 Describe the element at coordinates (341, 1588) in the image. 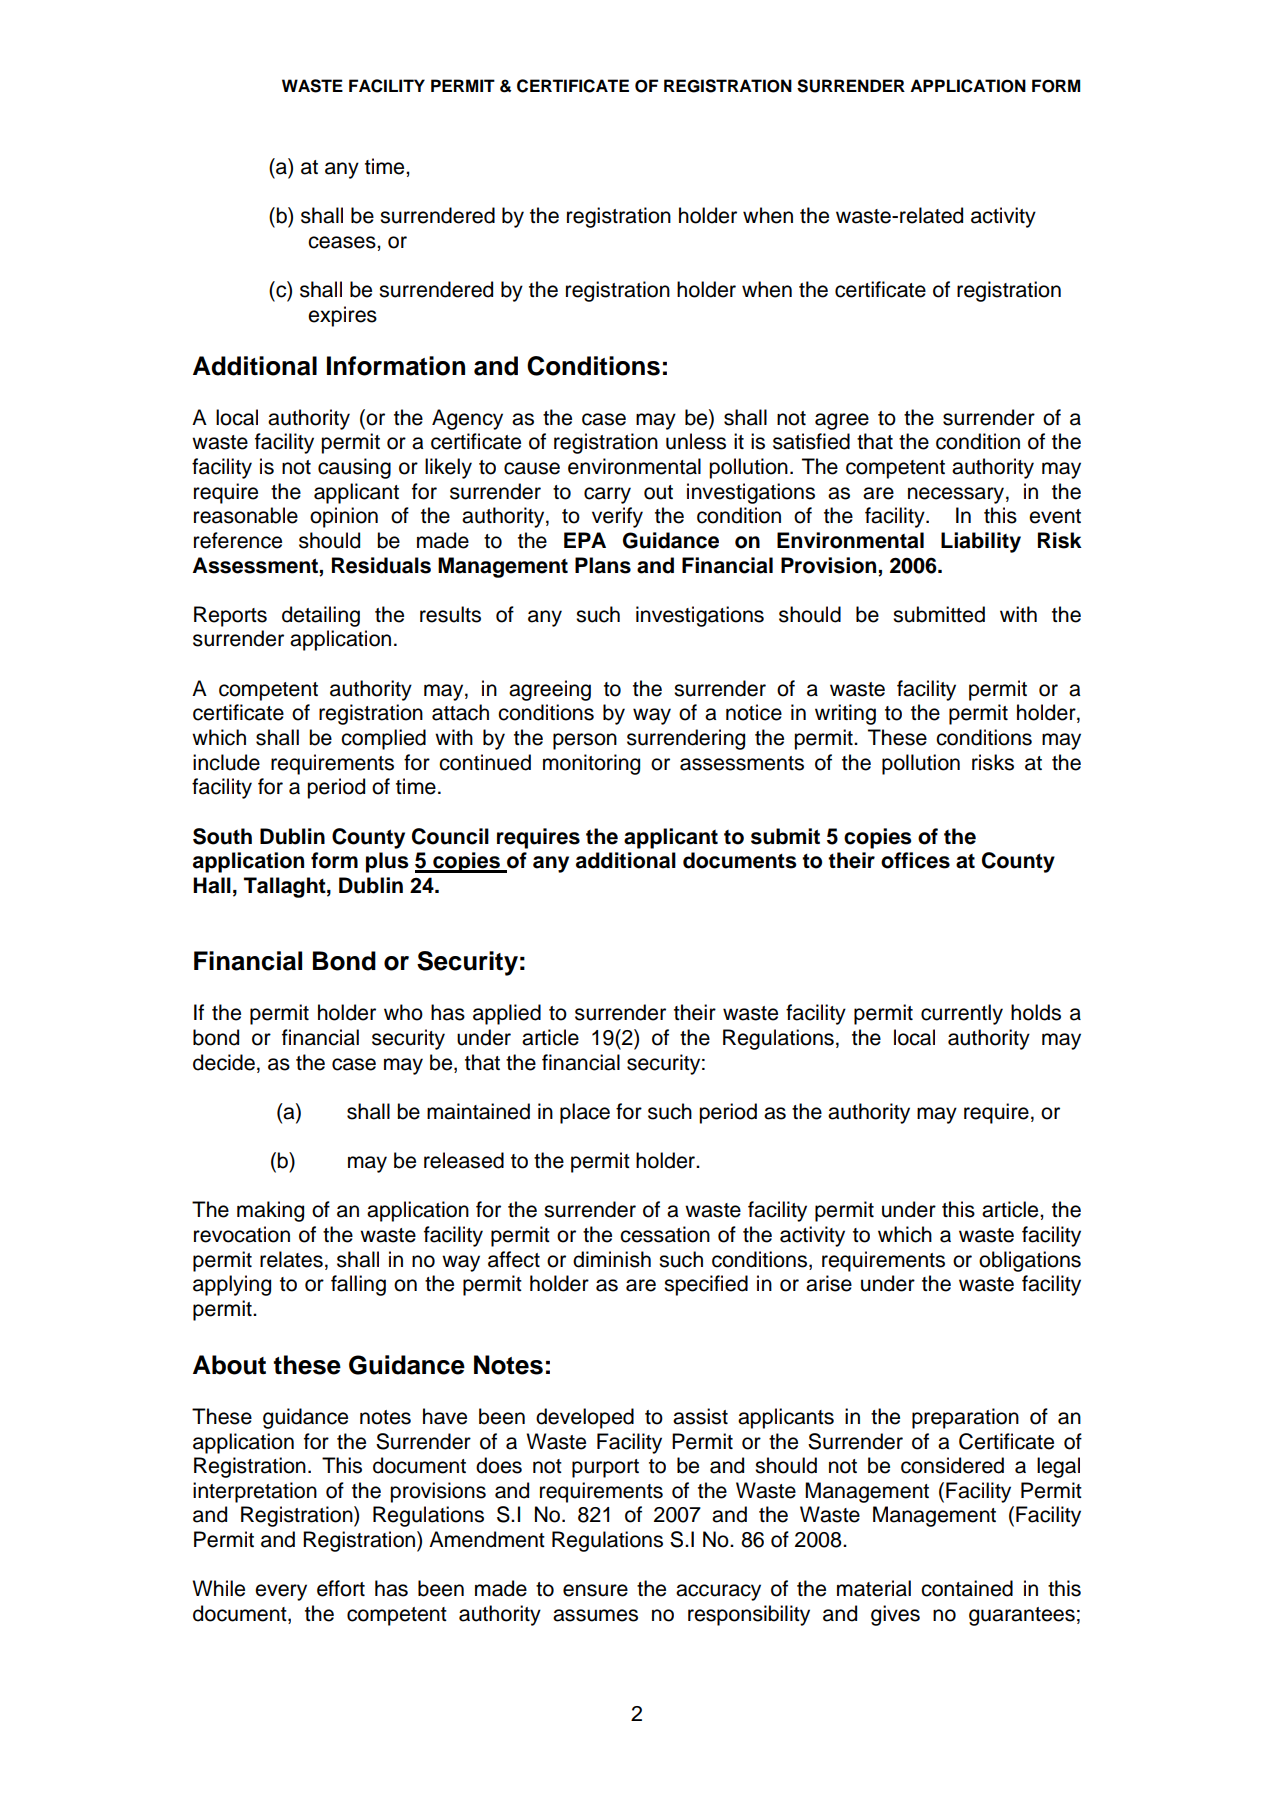

I see `effort` at that location.
